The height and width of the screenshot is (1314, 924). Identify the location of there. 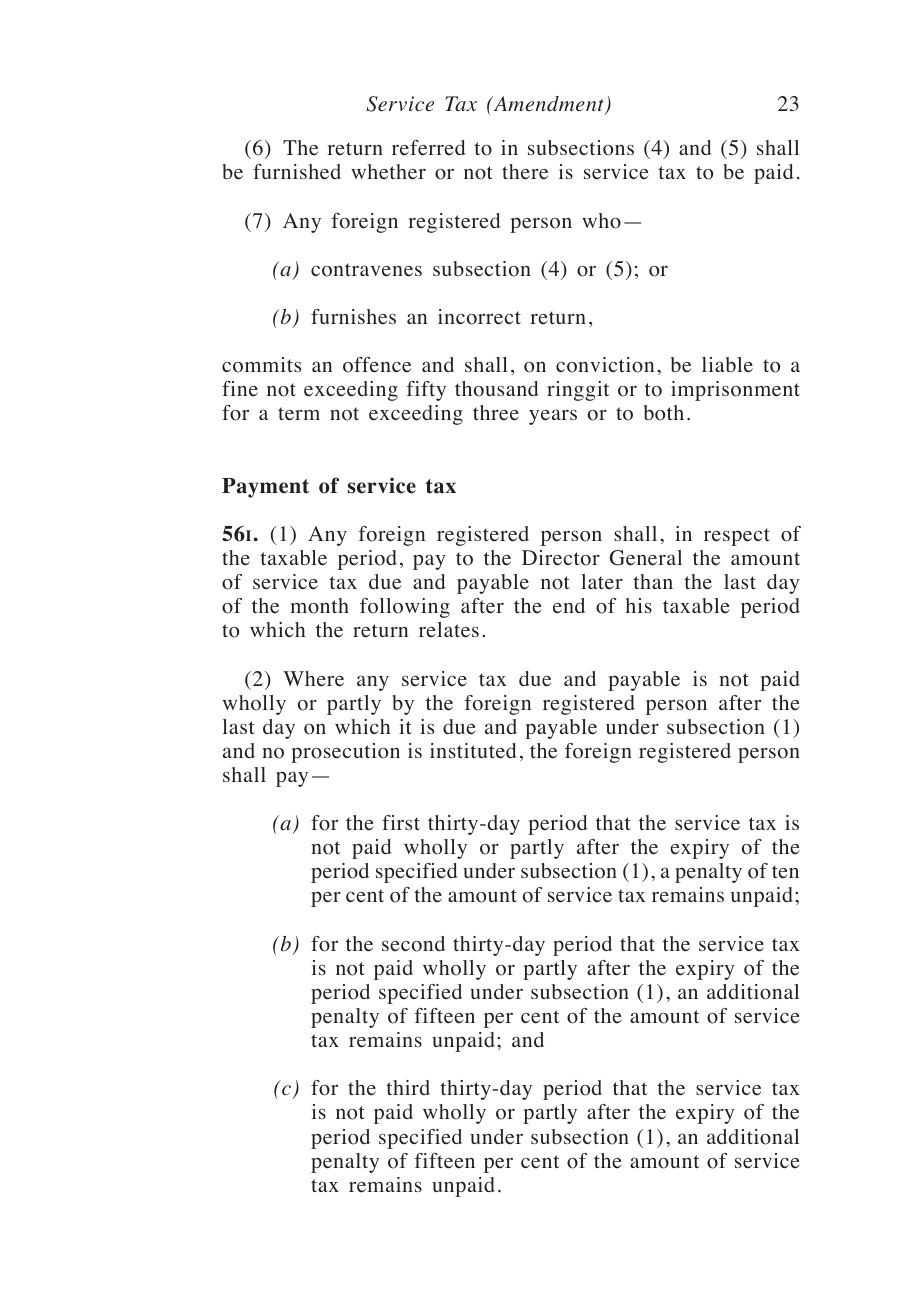
(525, 172).
